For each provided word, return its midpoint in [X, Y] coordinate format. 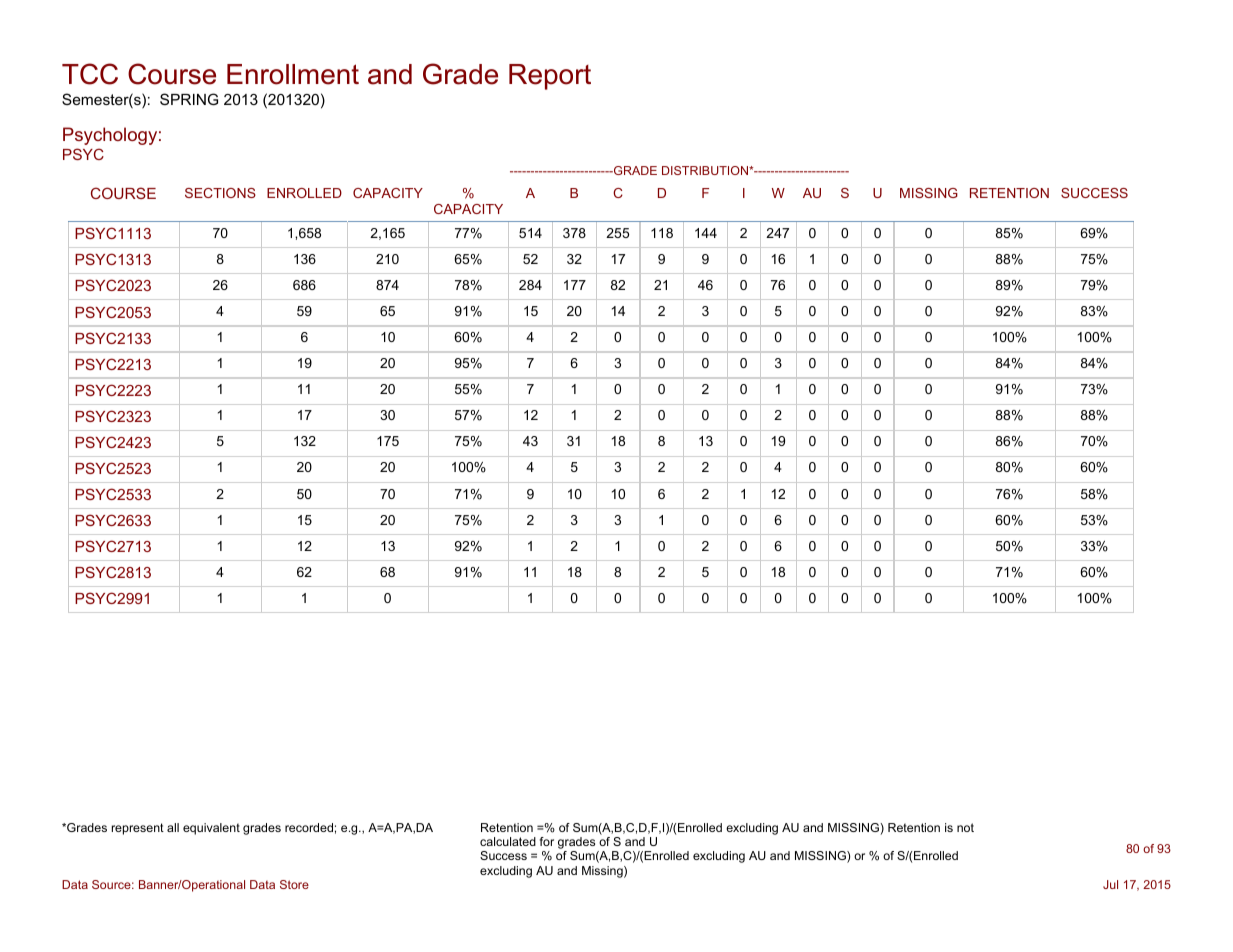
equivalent [211, 829]
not [965, 827]
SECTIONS [220, 193]
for [547, 841]
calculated [508, 841]
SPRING [189, 99]
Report [550, 77]
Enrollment [293, 74]
